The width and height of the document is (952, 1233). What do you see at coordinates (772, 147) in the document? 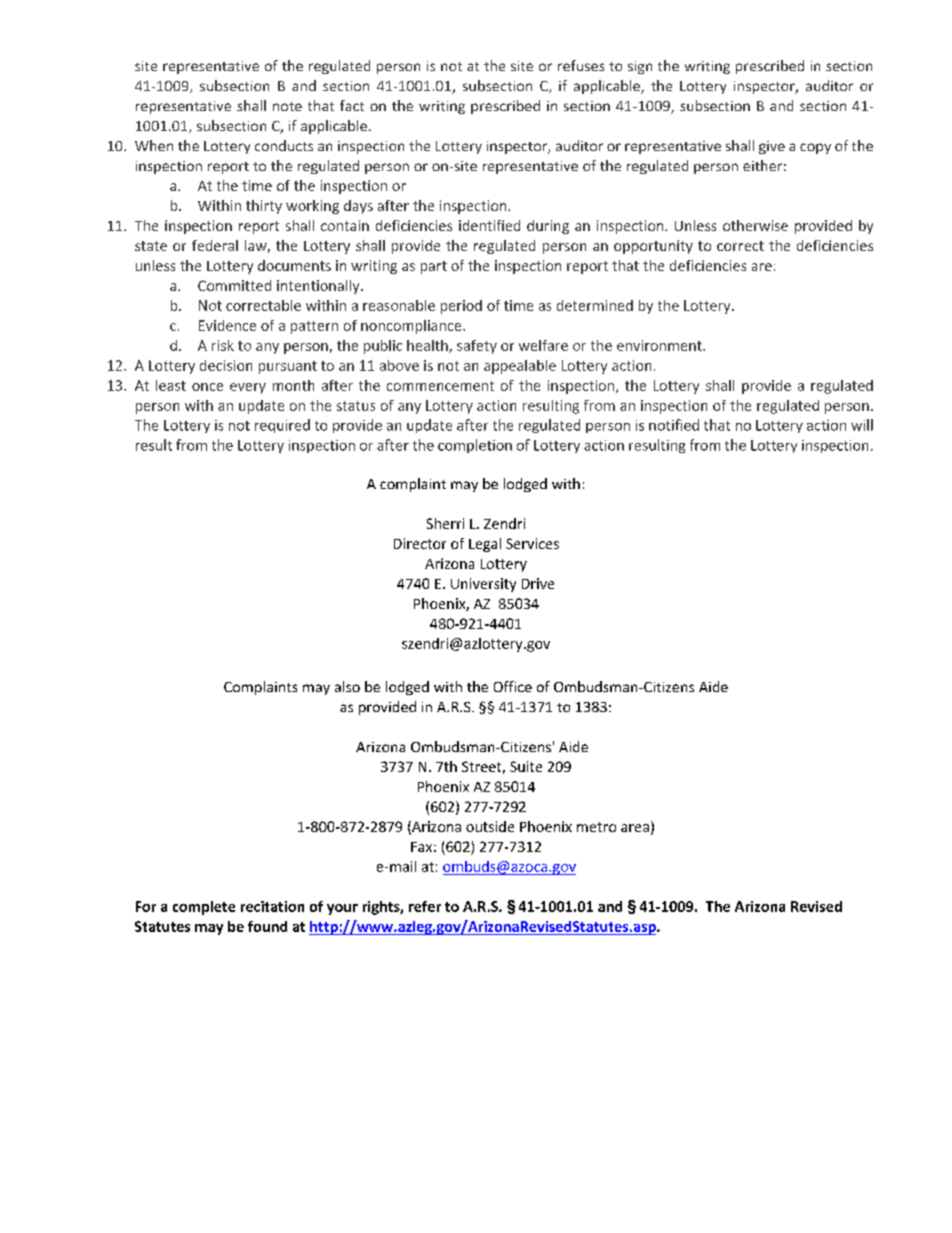
I see `give` at bounding box center [772, 147].
